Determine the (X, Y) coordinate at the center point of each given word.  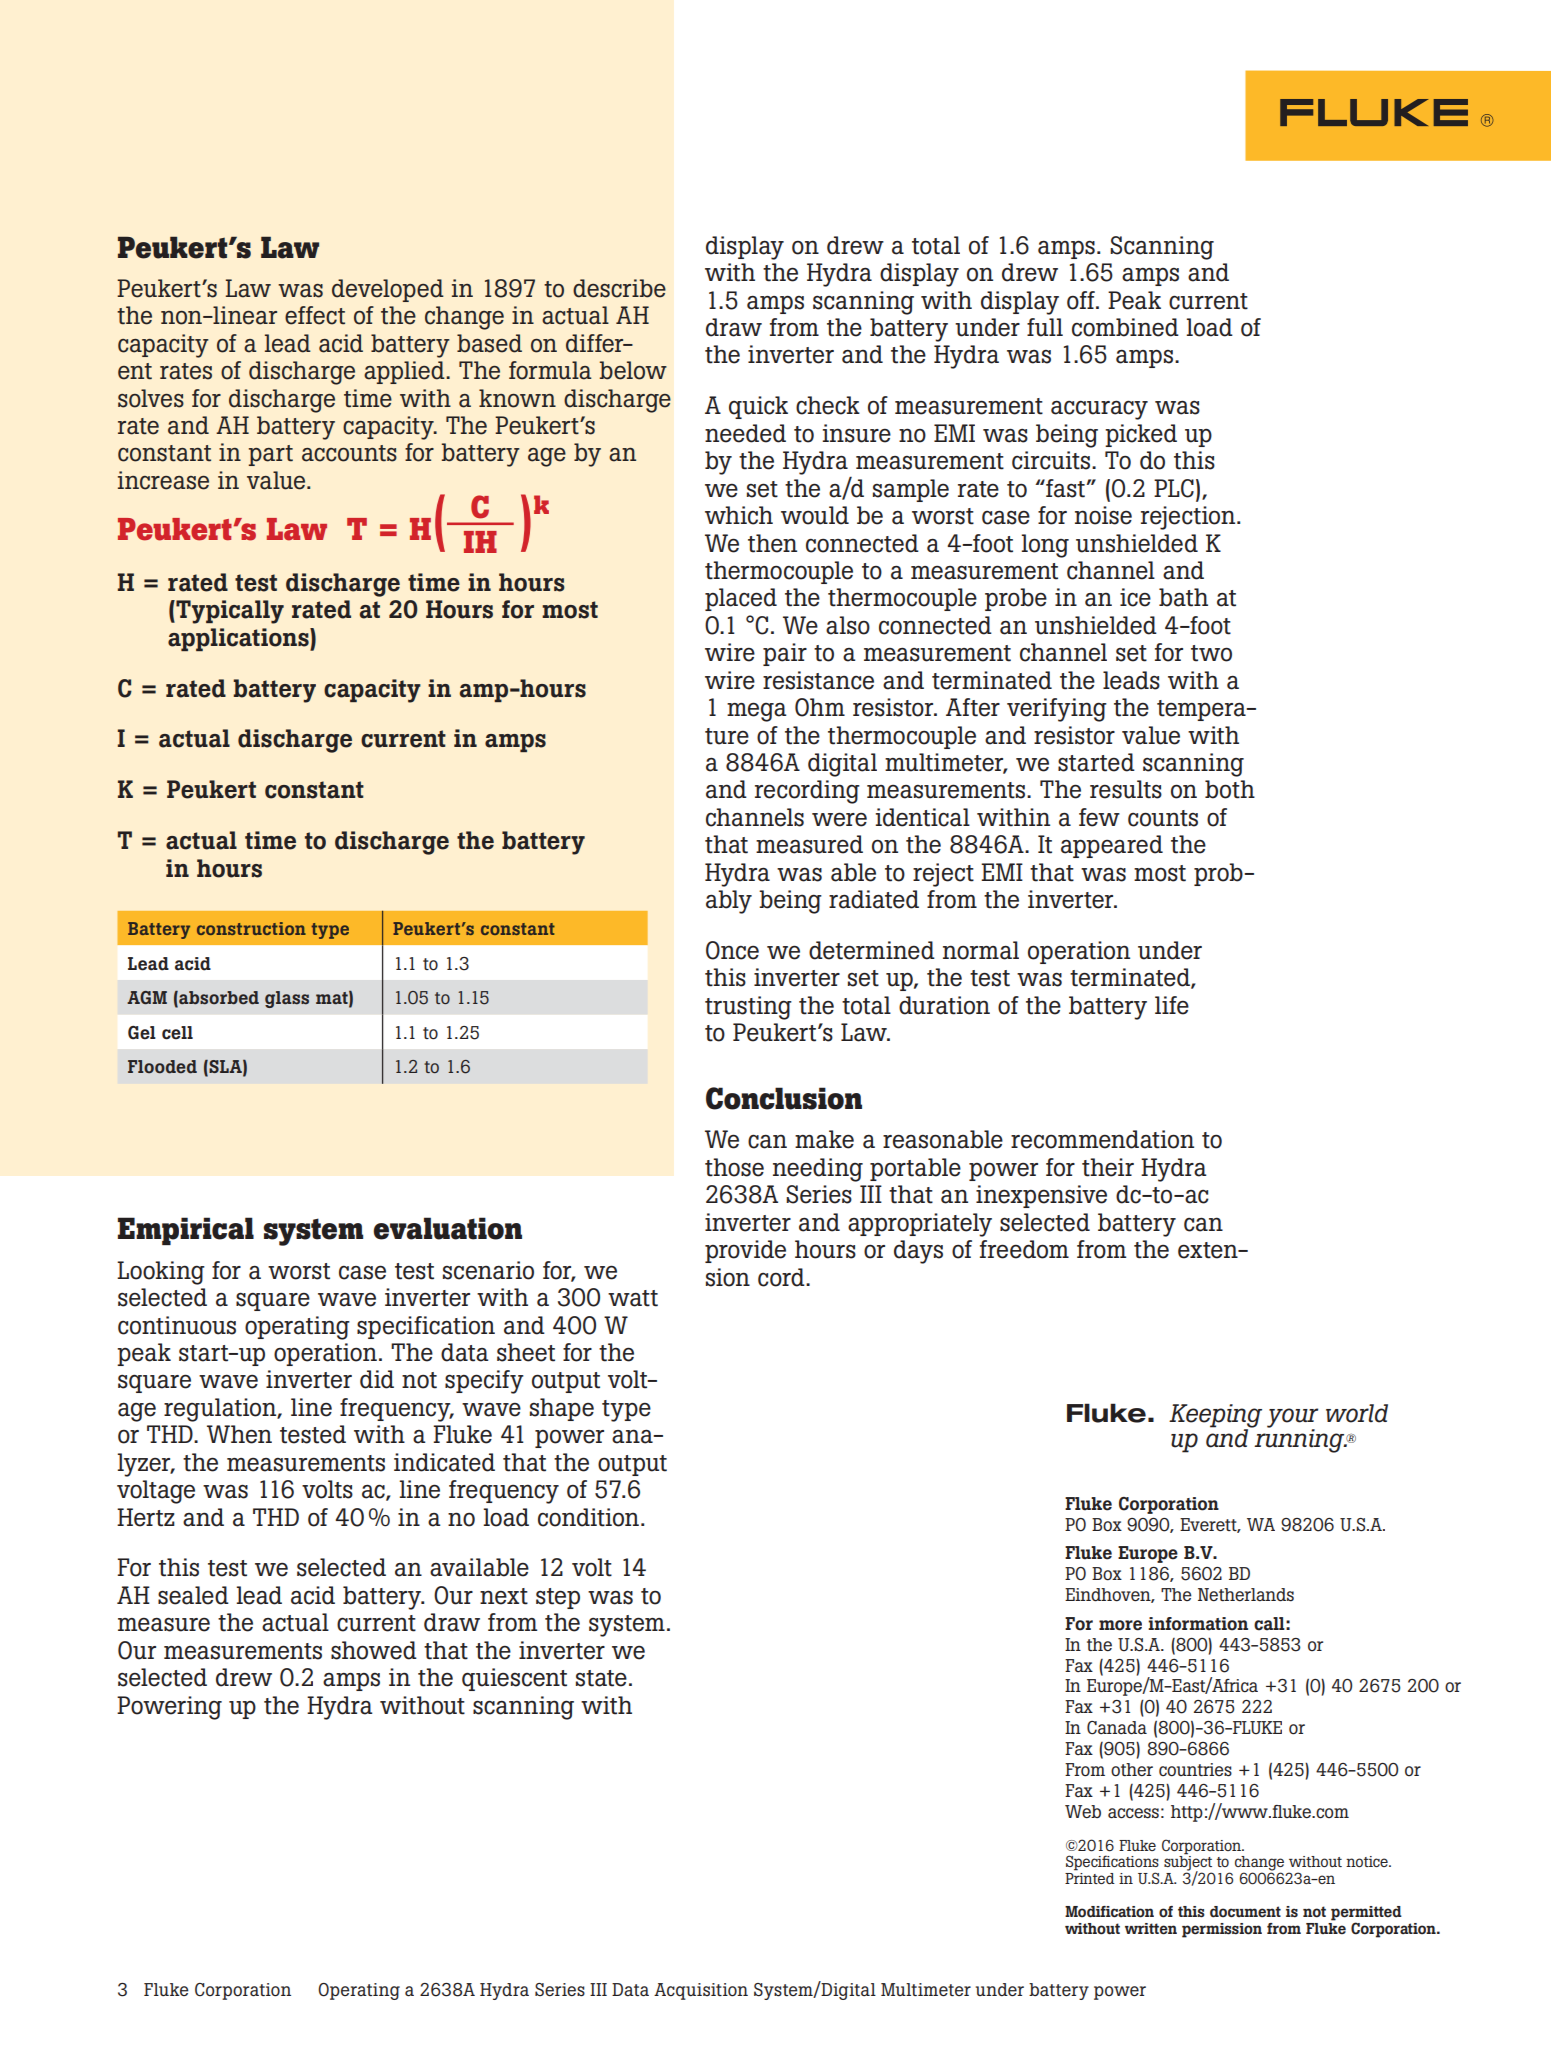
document (1245, 1912)
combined (1125, 327)
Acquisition (701, 1991)
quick (758, 407)
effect (315, 315)
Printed (1090, 1878)
